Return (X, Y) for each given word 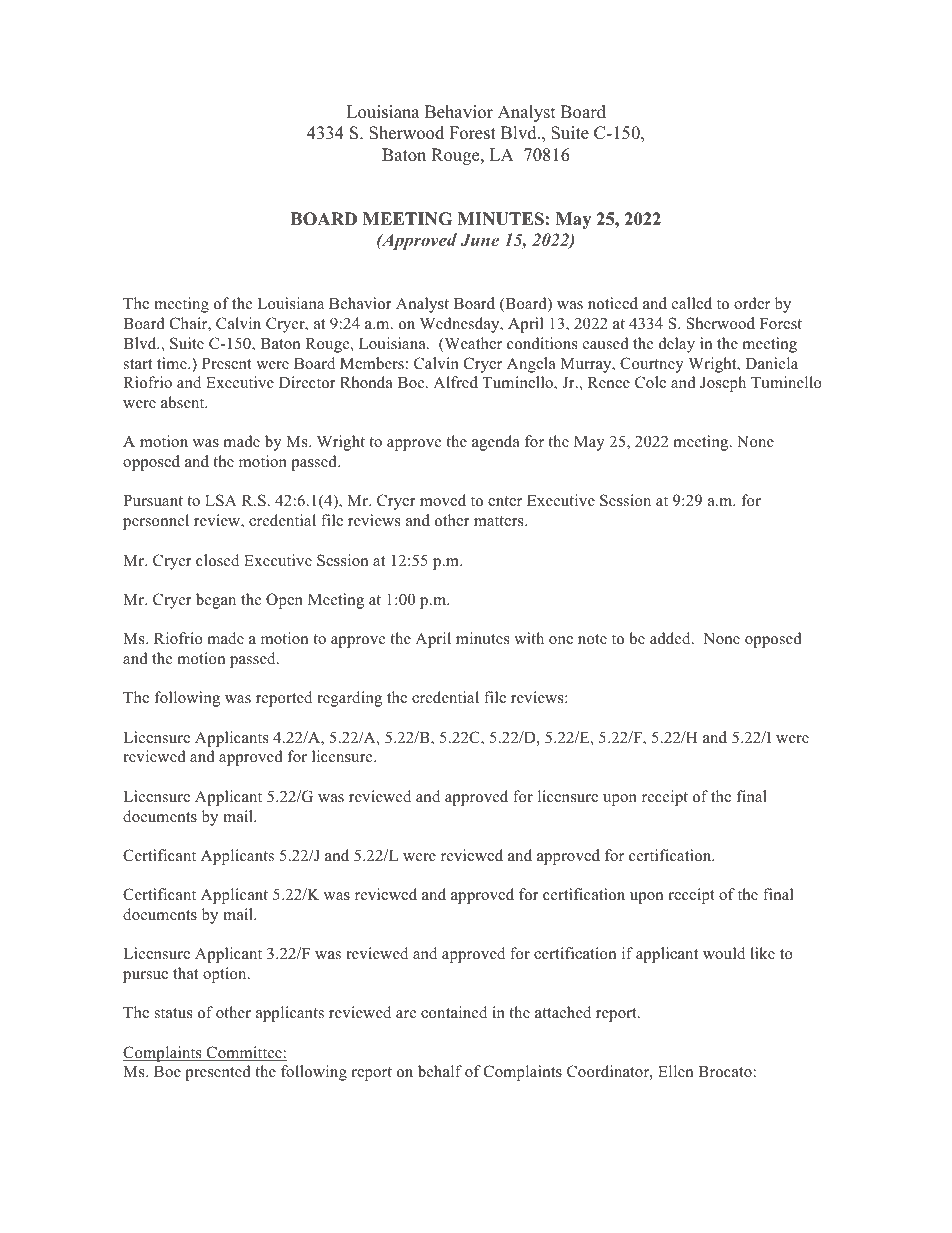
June (479, 239)
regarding (349, 699)
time (173, 363)
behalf (440, 1071)
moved (443, 500)
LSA (221, 500)
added (671, 638)
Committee (244, 1053)
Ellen (675, 1071)
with (529, 638)
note (592, 639)
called (692, 303)
